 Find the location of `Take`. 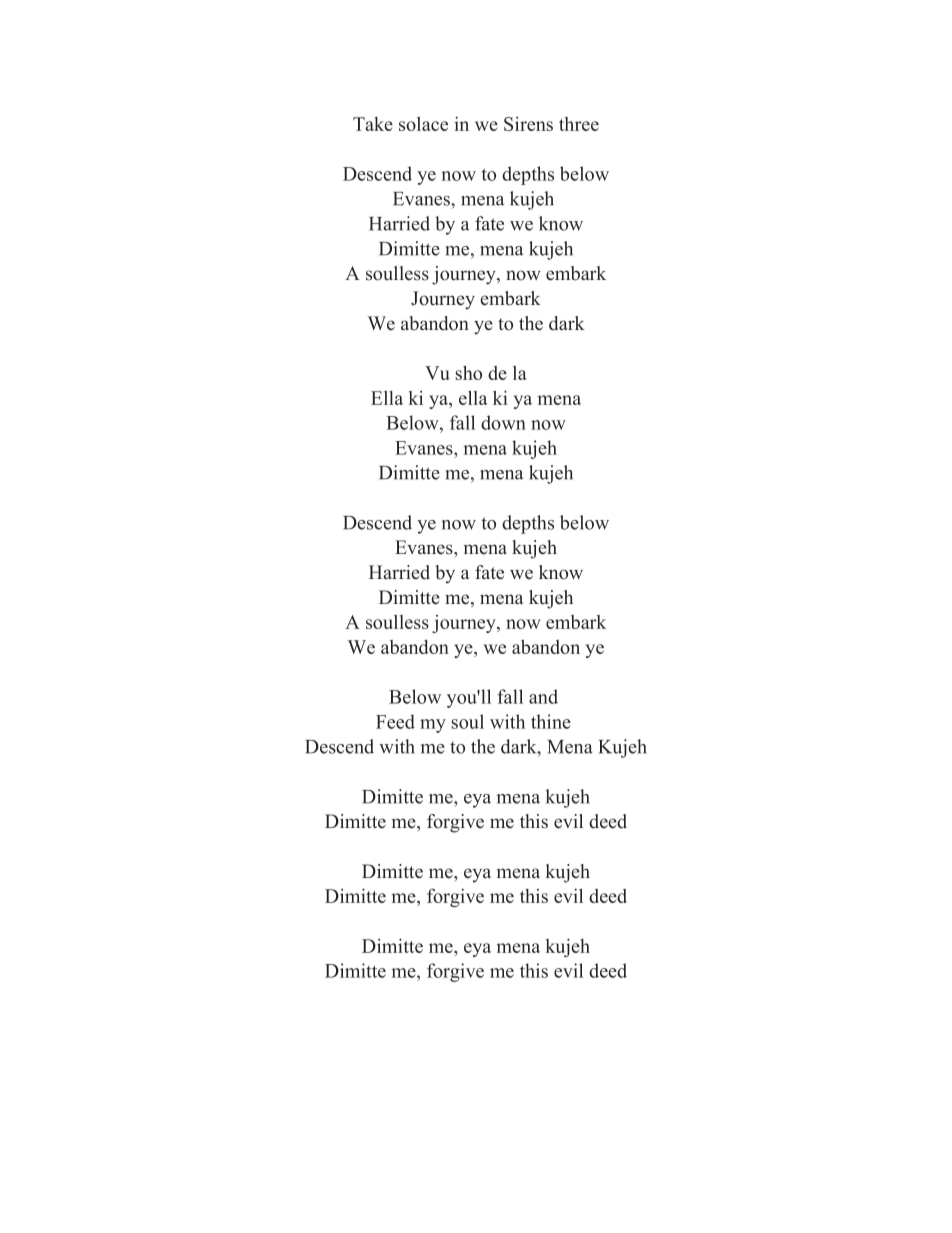

Take is located at coordinates (373, 124).
